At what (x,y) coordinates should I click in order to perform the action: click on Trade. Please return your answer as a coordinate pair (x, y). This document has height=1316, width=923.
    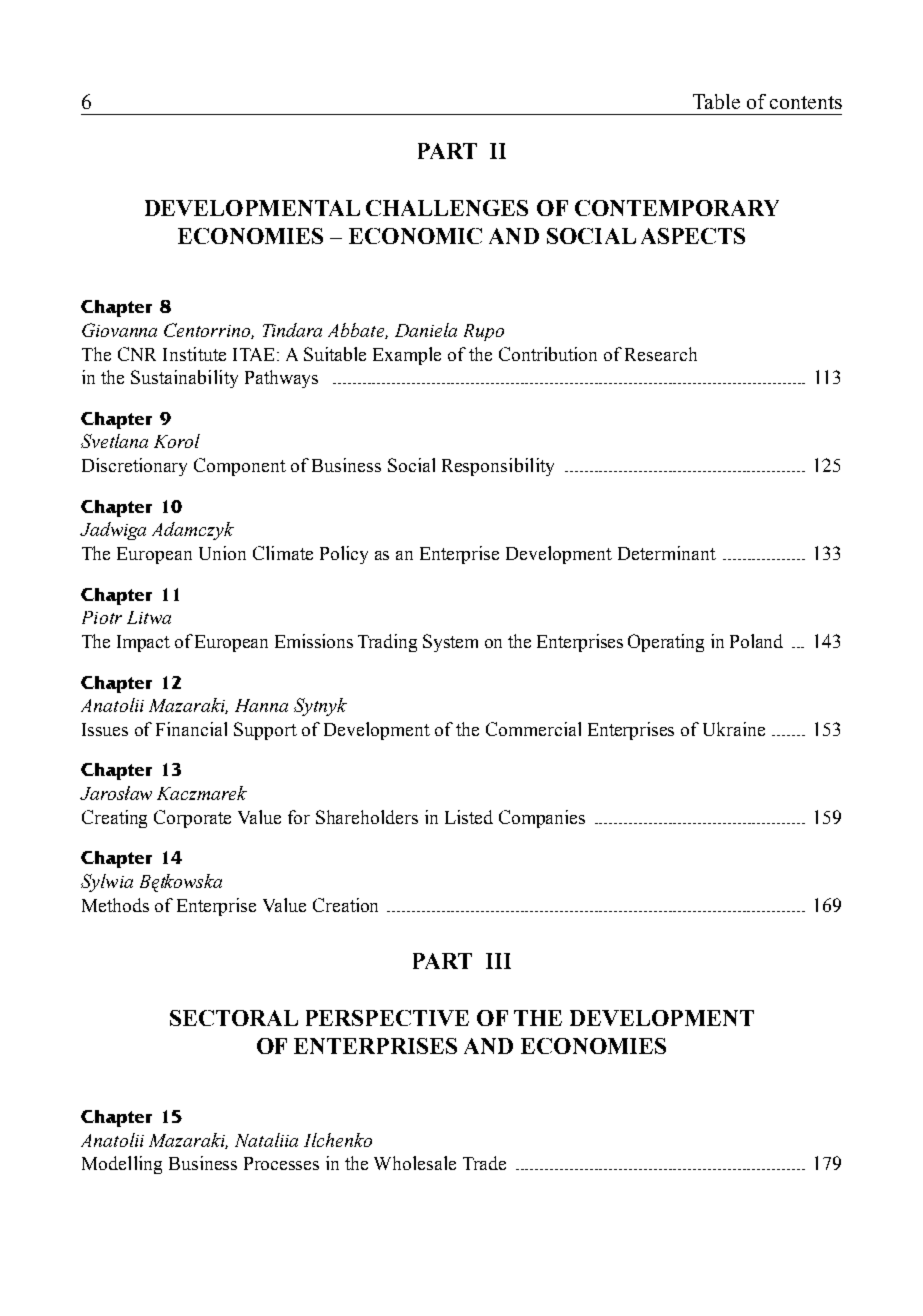
    Looking at the image, I should click on (484, 1163).
